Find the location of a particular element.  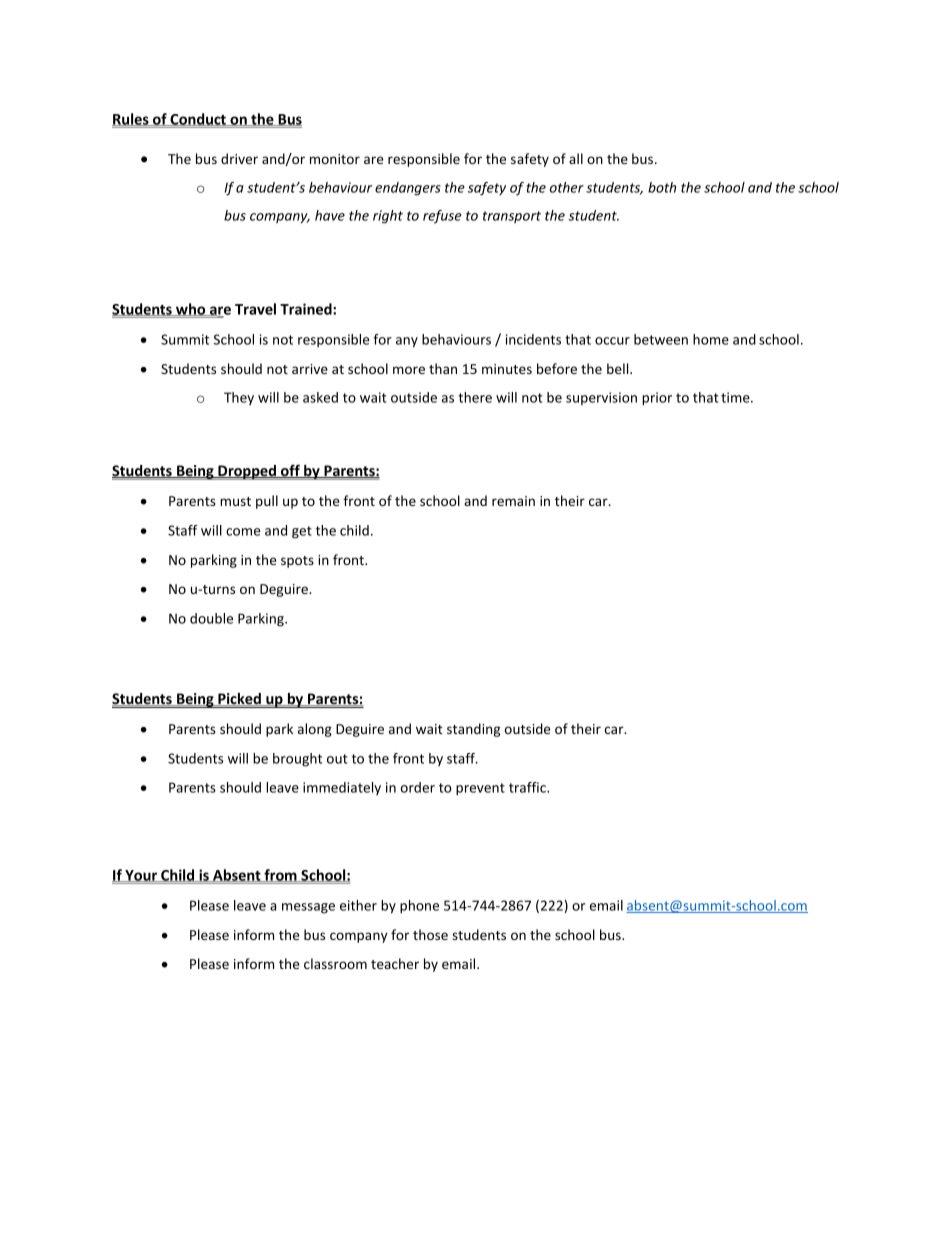

phone is located at coordinates (419, 907).
